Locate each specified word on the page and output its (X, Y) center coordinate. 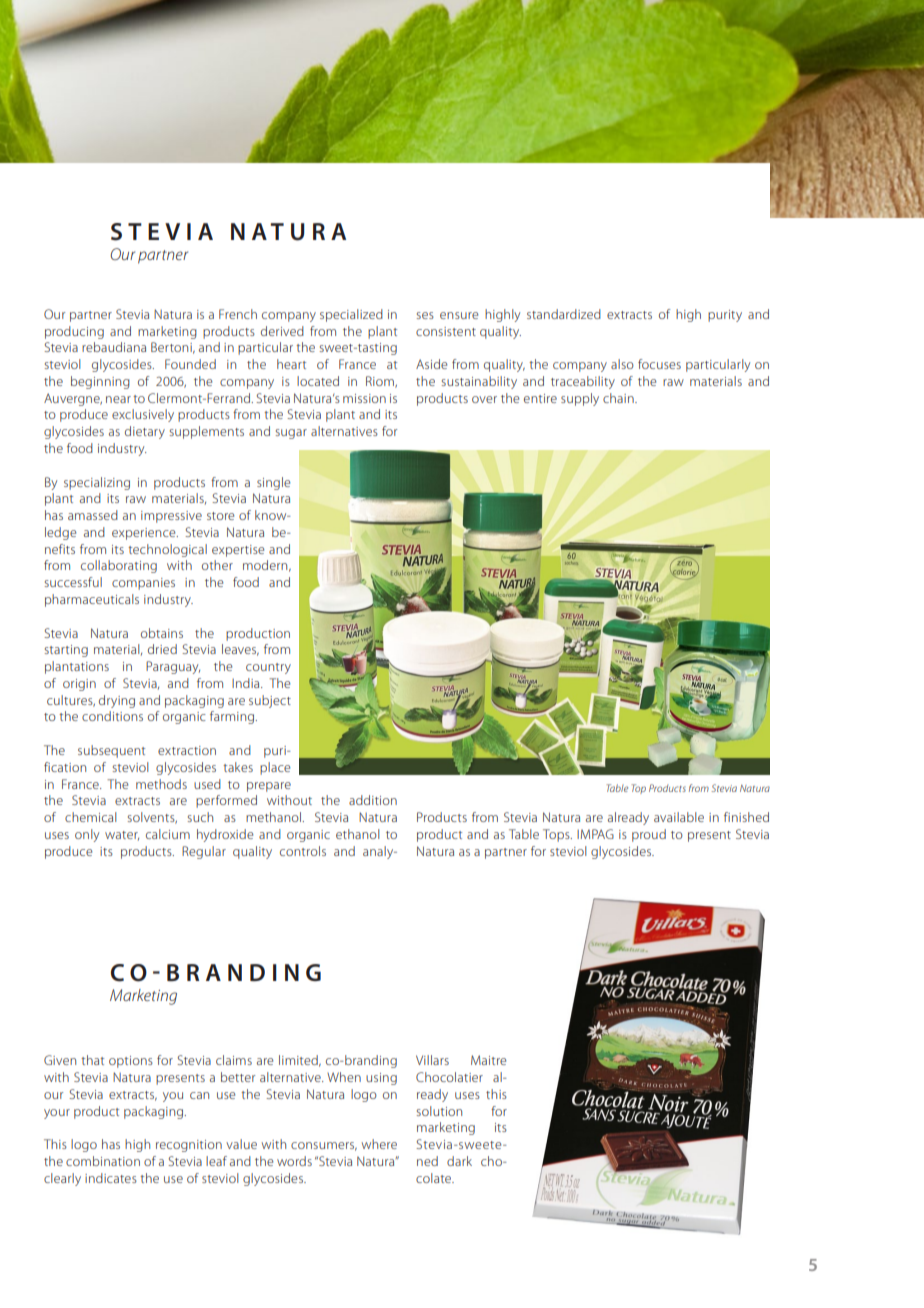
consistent (446, 331)
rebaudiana (114, 347)
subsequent (111, 751)
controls (303, 851)
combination (103, 1161)
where (379, 1144)
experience (145, 534)
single (274, 483)
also (622, 364)
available (679, 817)
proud (649, 835)
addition (373, 800)
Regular (204, 852)
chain (619, 398)
